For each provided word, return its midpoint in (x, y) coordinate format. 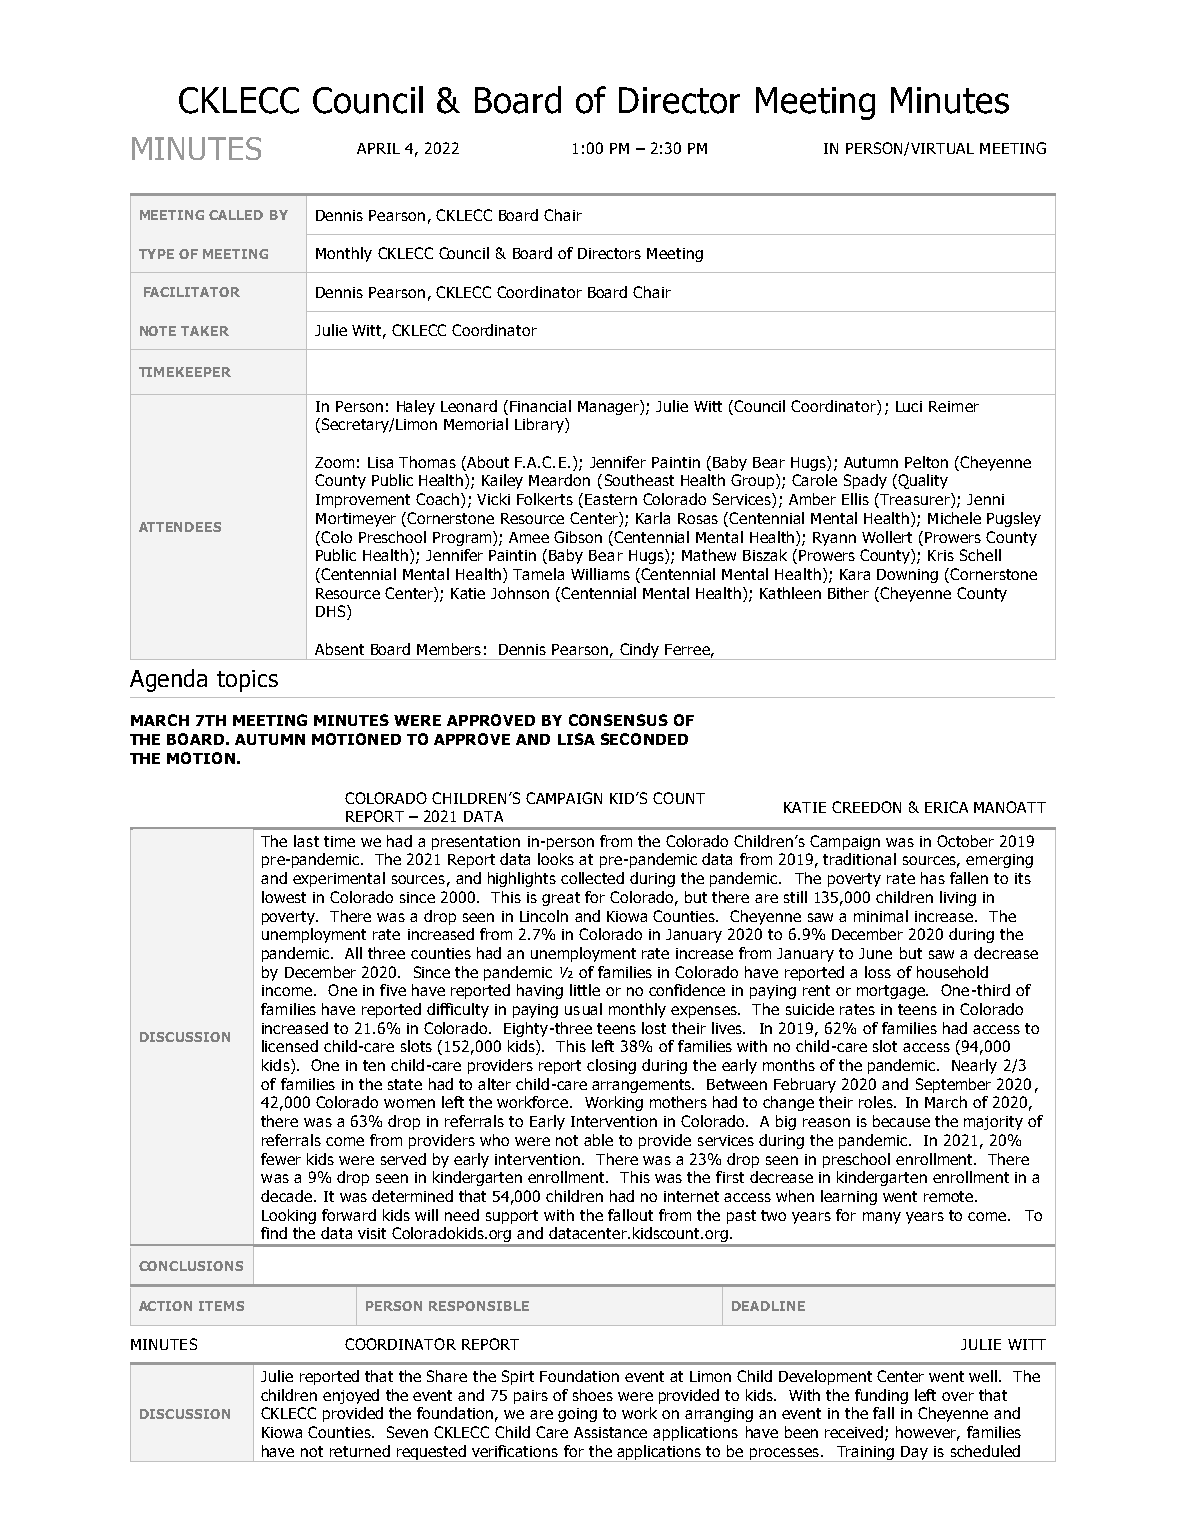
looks (556, 859)
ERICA (946, 807)
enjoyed (351, 1396)
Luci (909, 406)
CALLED (236, 215)
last (306, 841)
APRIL (378, 148)
